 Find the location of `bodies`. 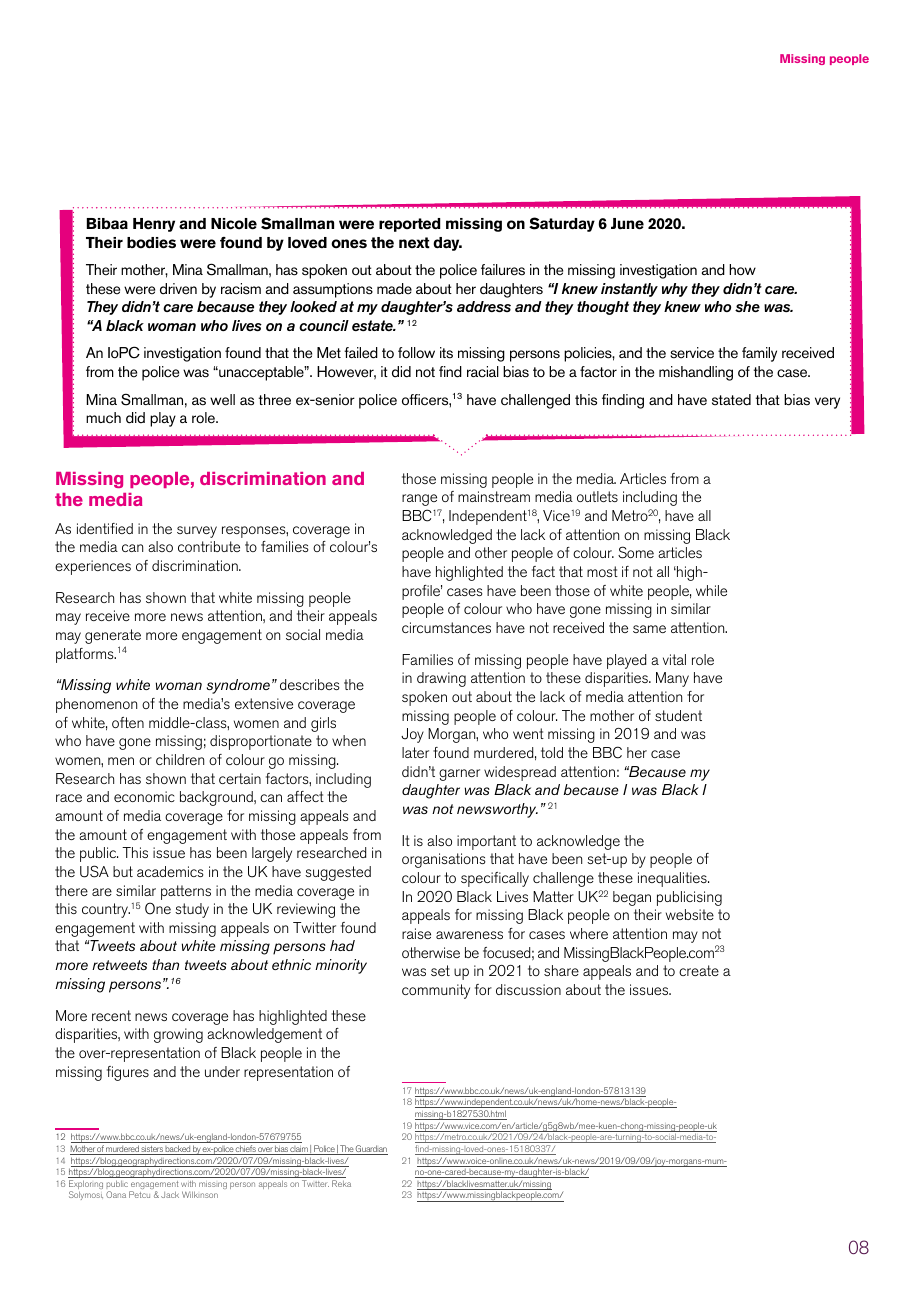

bodies is located at coordinates (151, 243).
